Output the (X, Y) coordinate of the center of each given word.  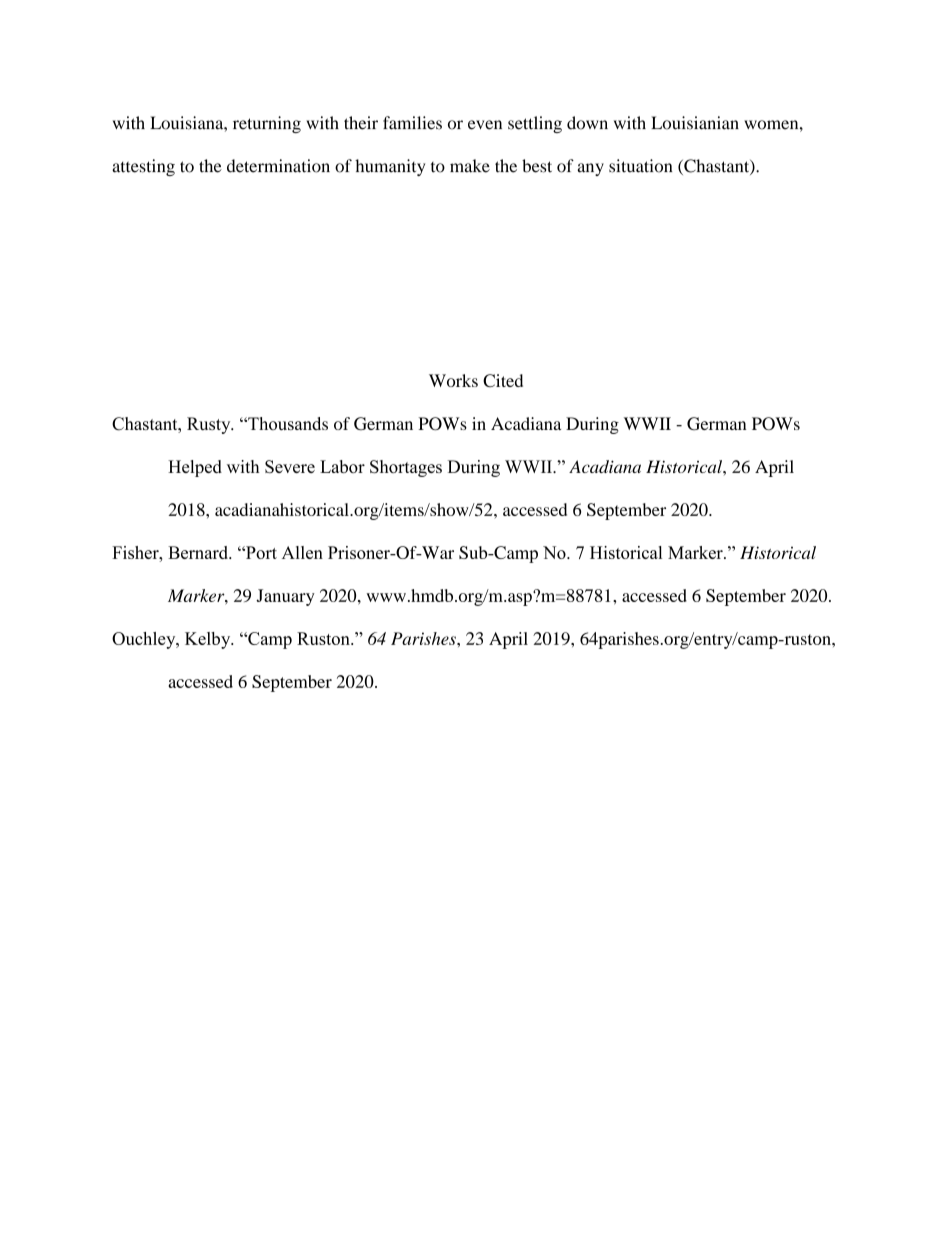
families (412, 123)
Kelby (209, 640)
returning (267, 124)
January (285, 597)
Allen (302, 552)
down (587, 123)
